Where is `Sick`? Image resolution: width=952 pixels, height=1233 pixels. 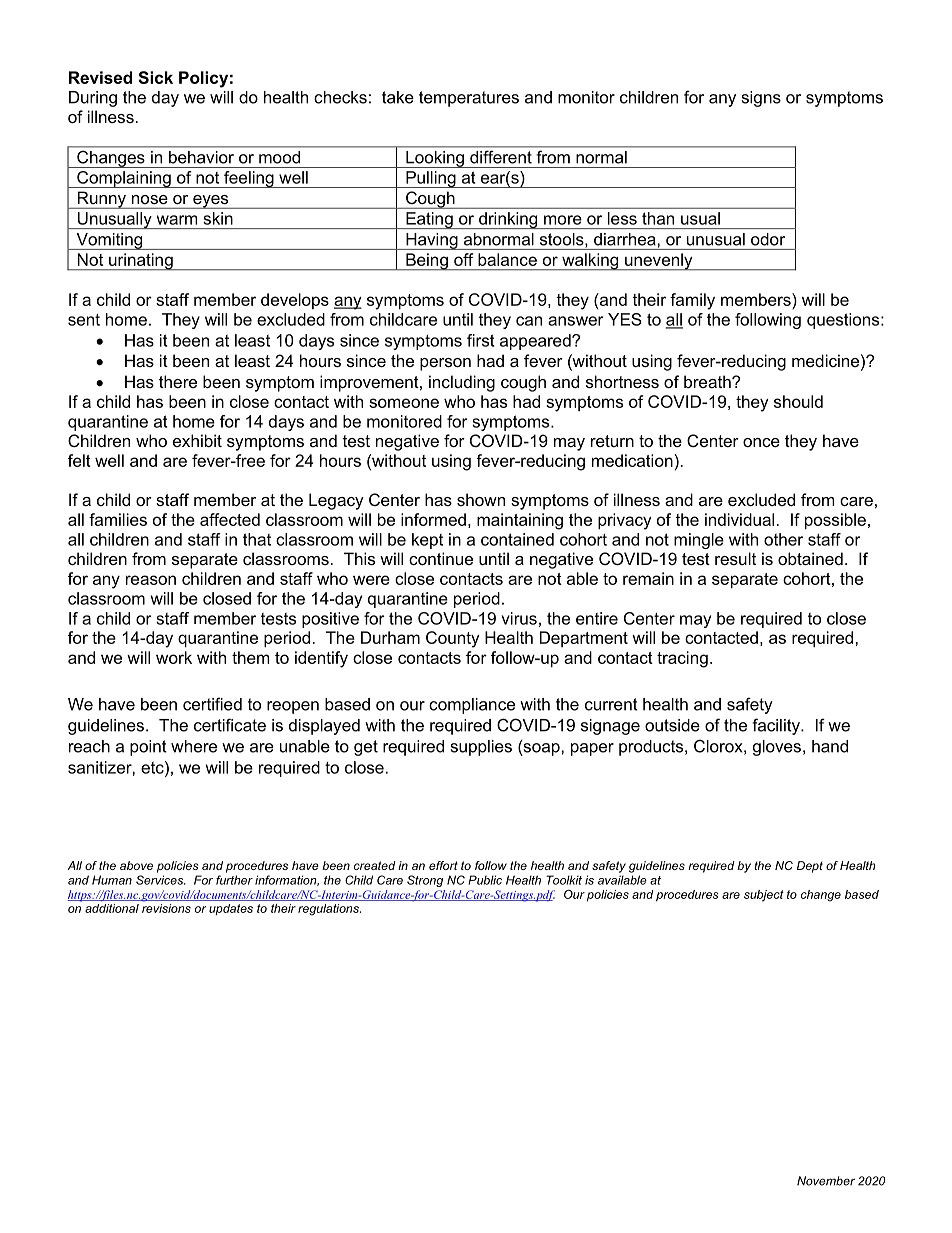
Sick is located at coordinates (155, 77).
